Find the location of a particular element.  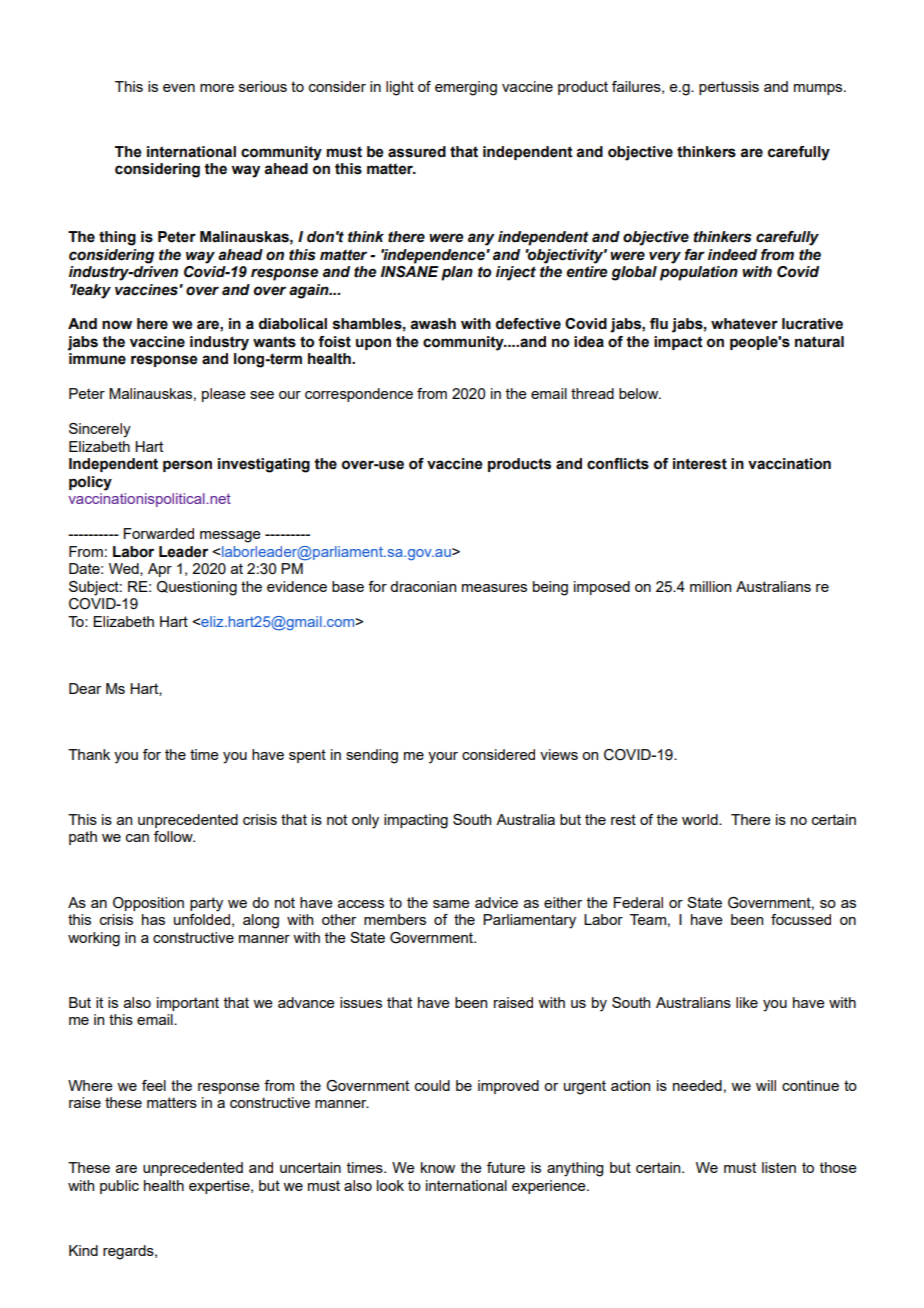

public is located at coordinates (119, 1187).
